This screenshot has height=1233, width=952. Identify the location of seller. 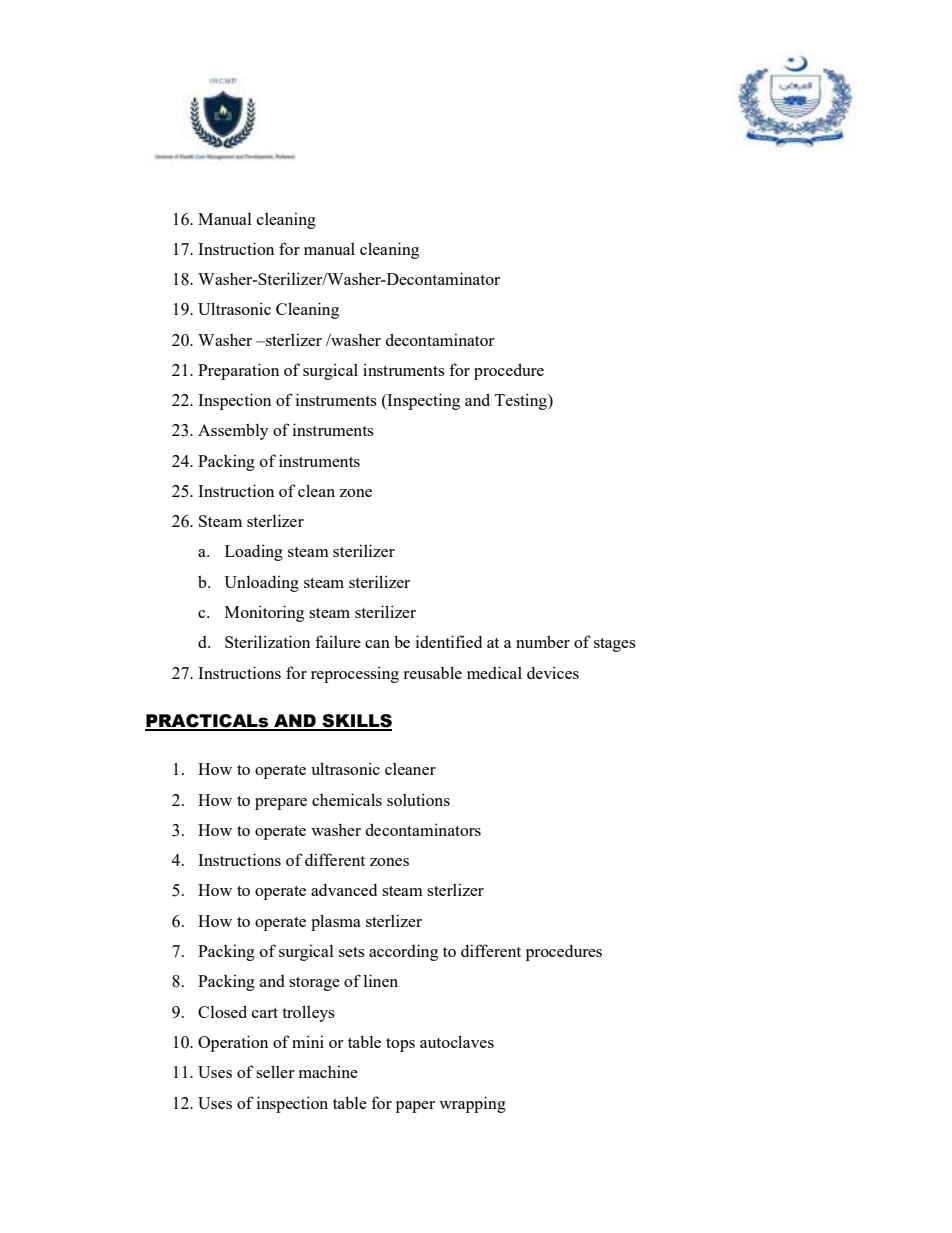
(275, 1071).
